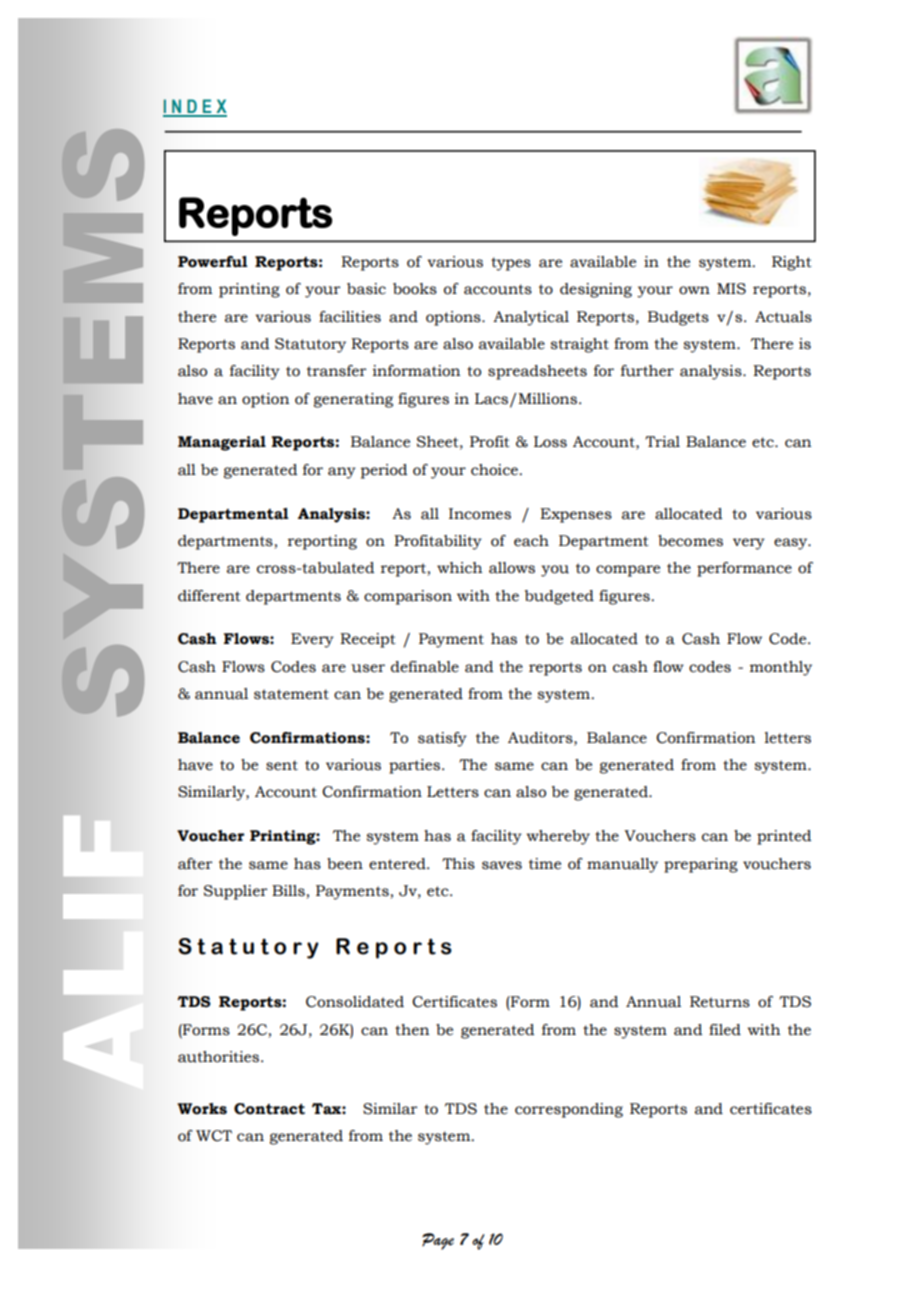 This screenshot has width=924, height=1307. I want to click on Incomes, so click(480, 514).
